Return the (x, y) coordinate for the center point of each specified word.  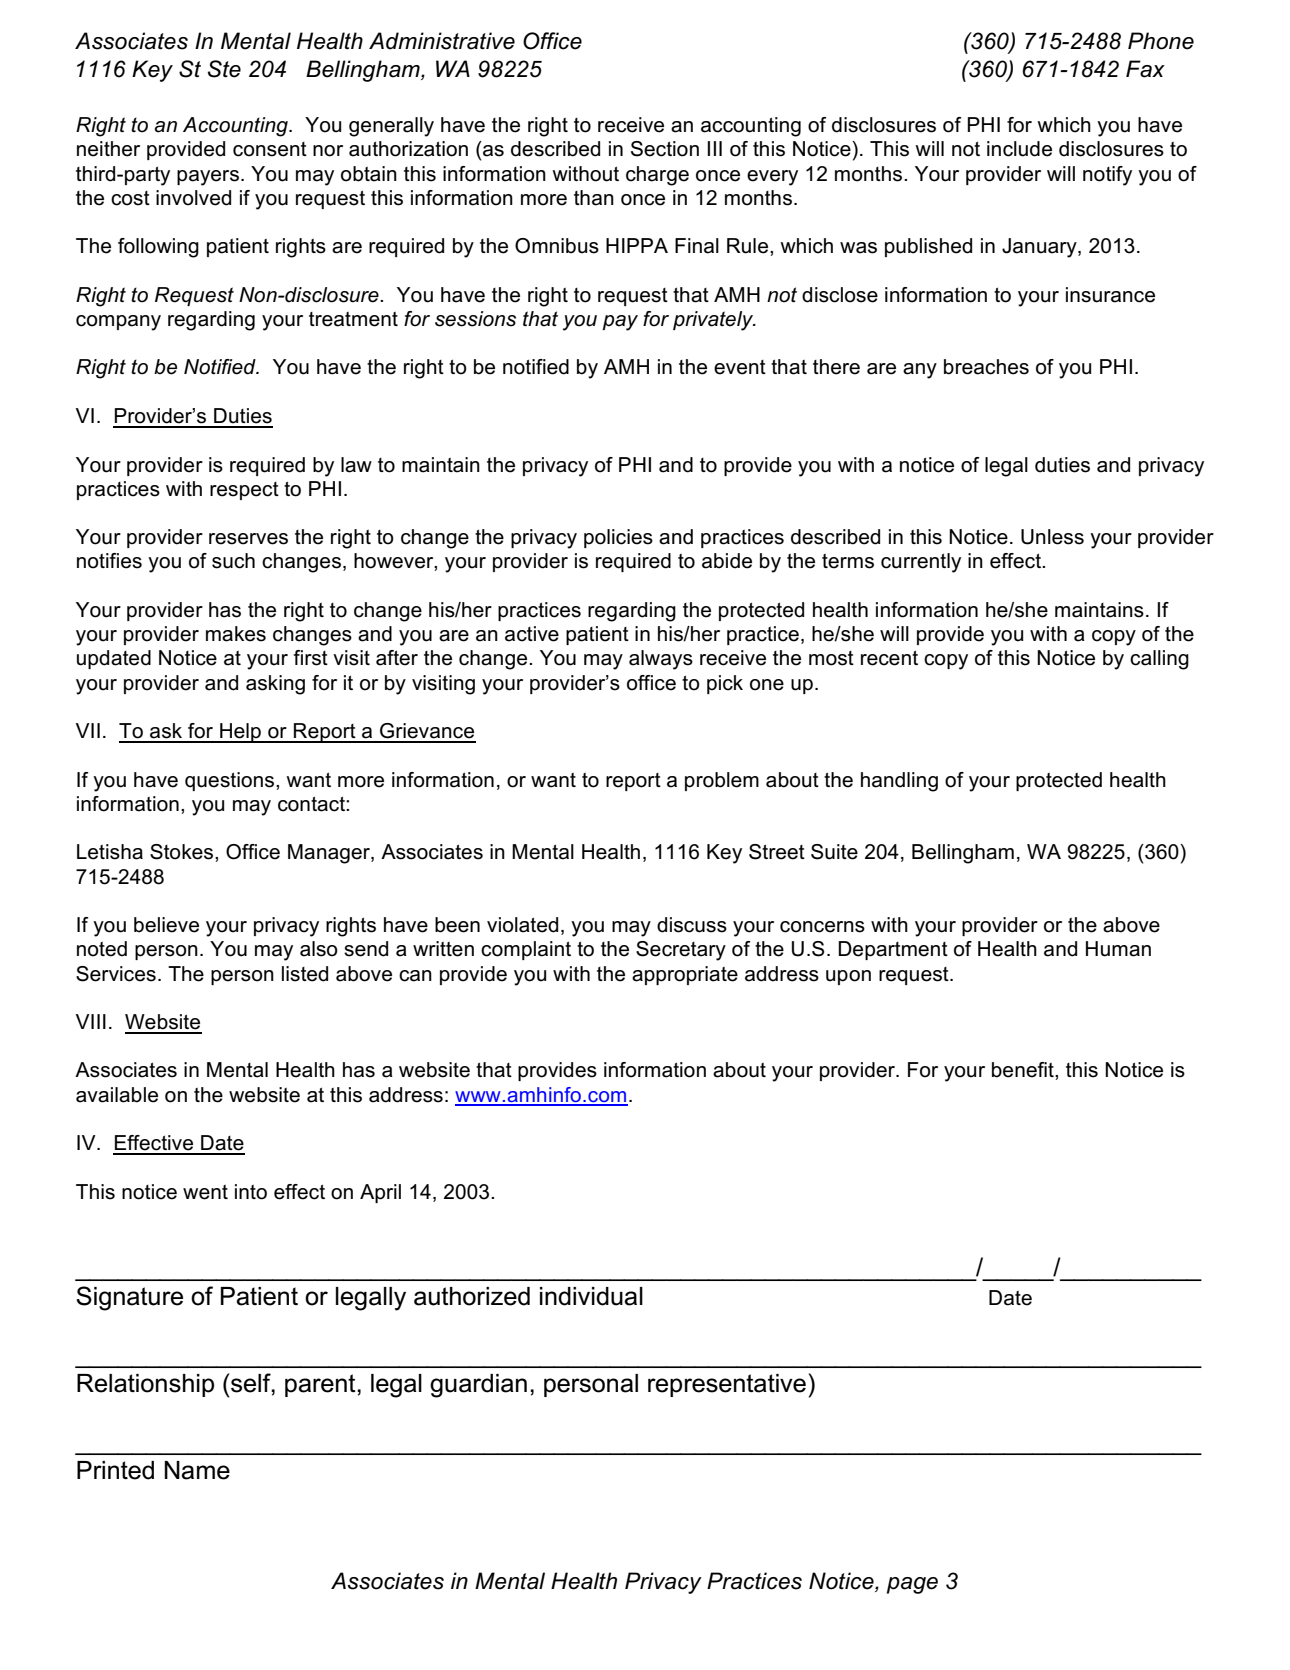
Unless (1052, 537)
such (233, 561)
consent (270, 149)
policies (618, 538)
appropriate (685, 975)
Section (665, 149)
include (1019, 149)
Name (197, 1470)
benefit (1024, 1070)
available (117, 1095)
